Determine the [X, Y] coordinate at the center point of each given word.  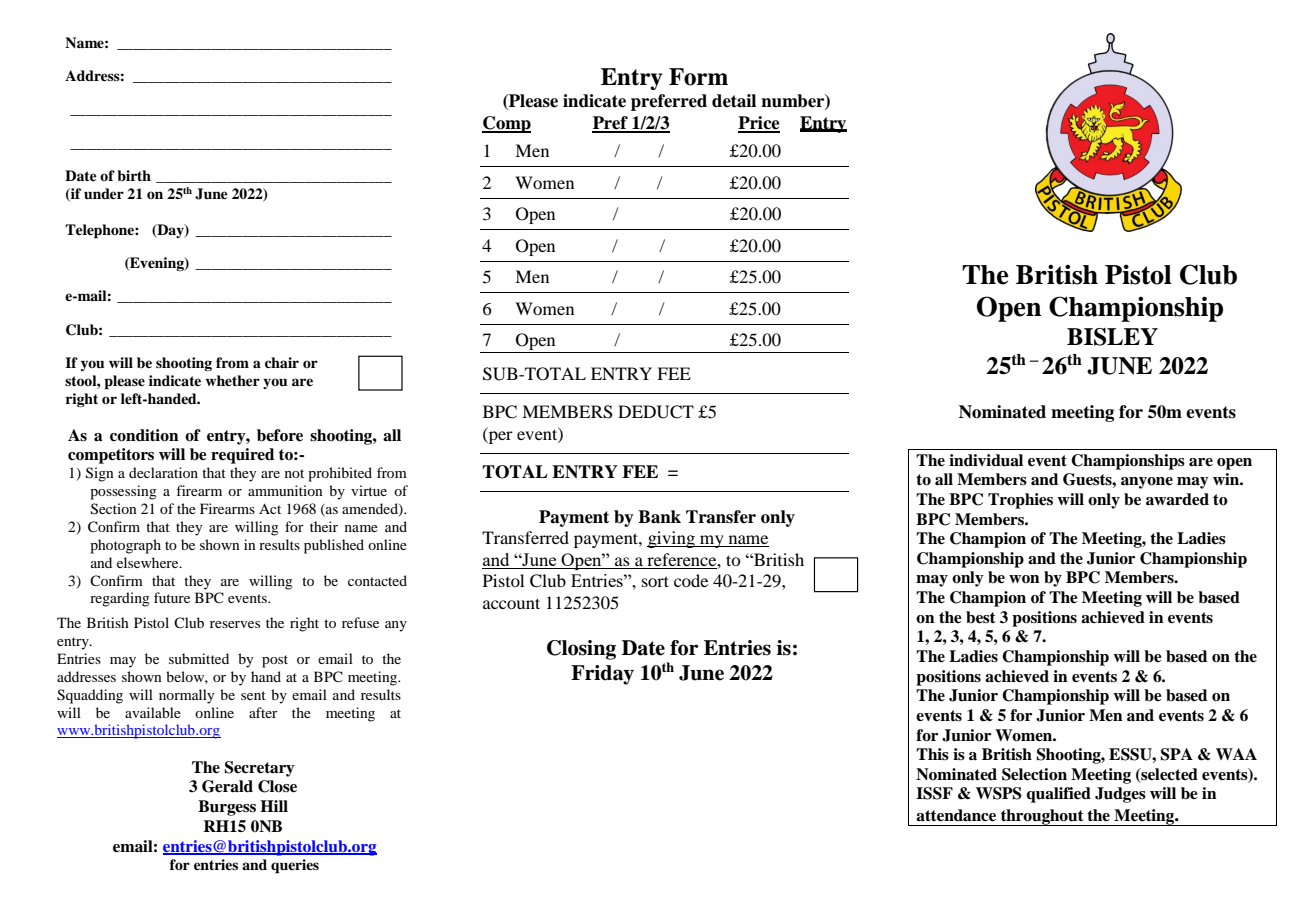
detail [734, 101]
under [104, 193]
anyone [1147, 483]
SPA [1176, 754]
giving [672, 539]
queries [295, 866]
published [334, 546]
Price [759, 124]
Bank [659, 517]
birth [134, 175]
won [1024, 579]
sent [253, 695]
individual [986, 460]
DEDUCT [656, 412]
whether [232, 380]
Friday [602, 675]
